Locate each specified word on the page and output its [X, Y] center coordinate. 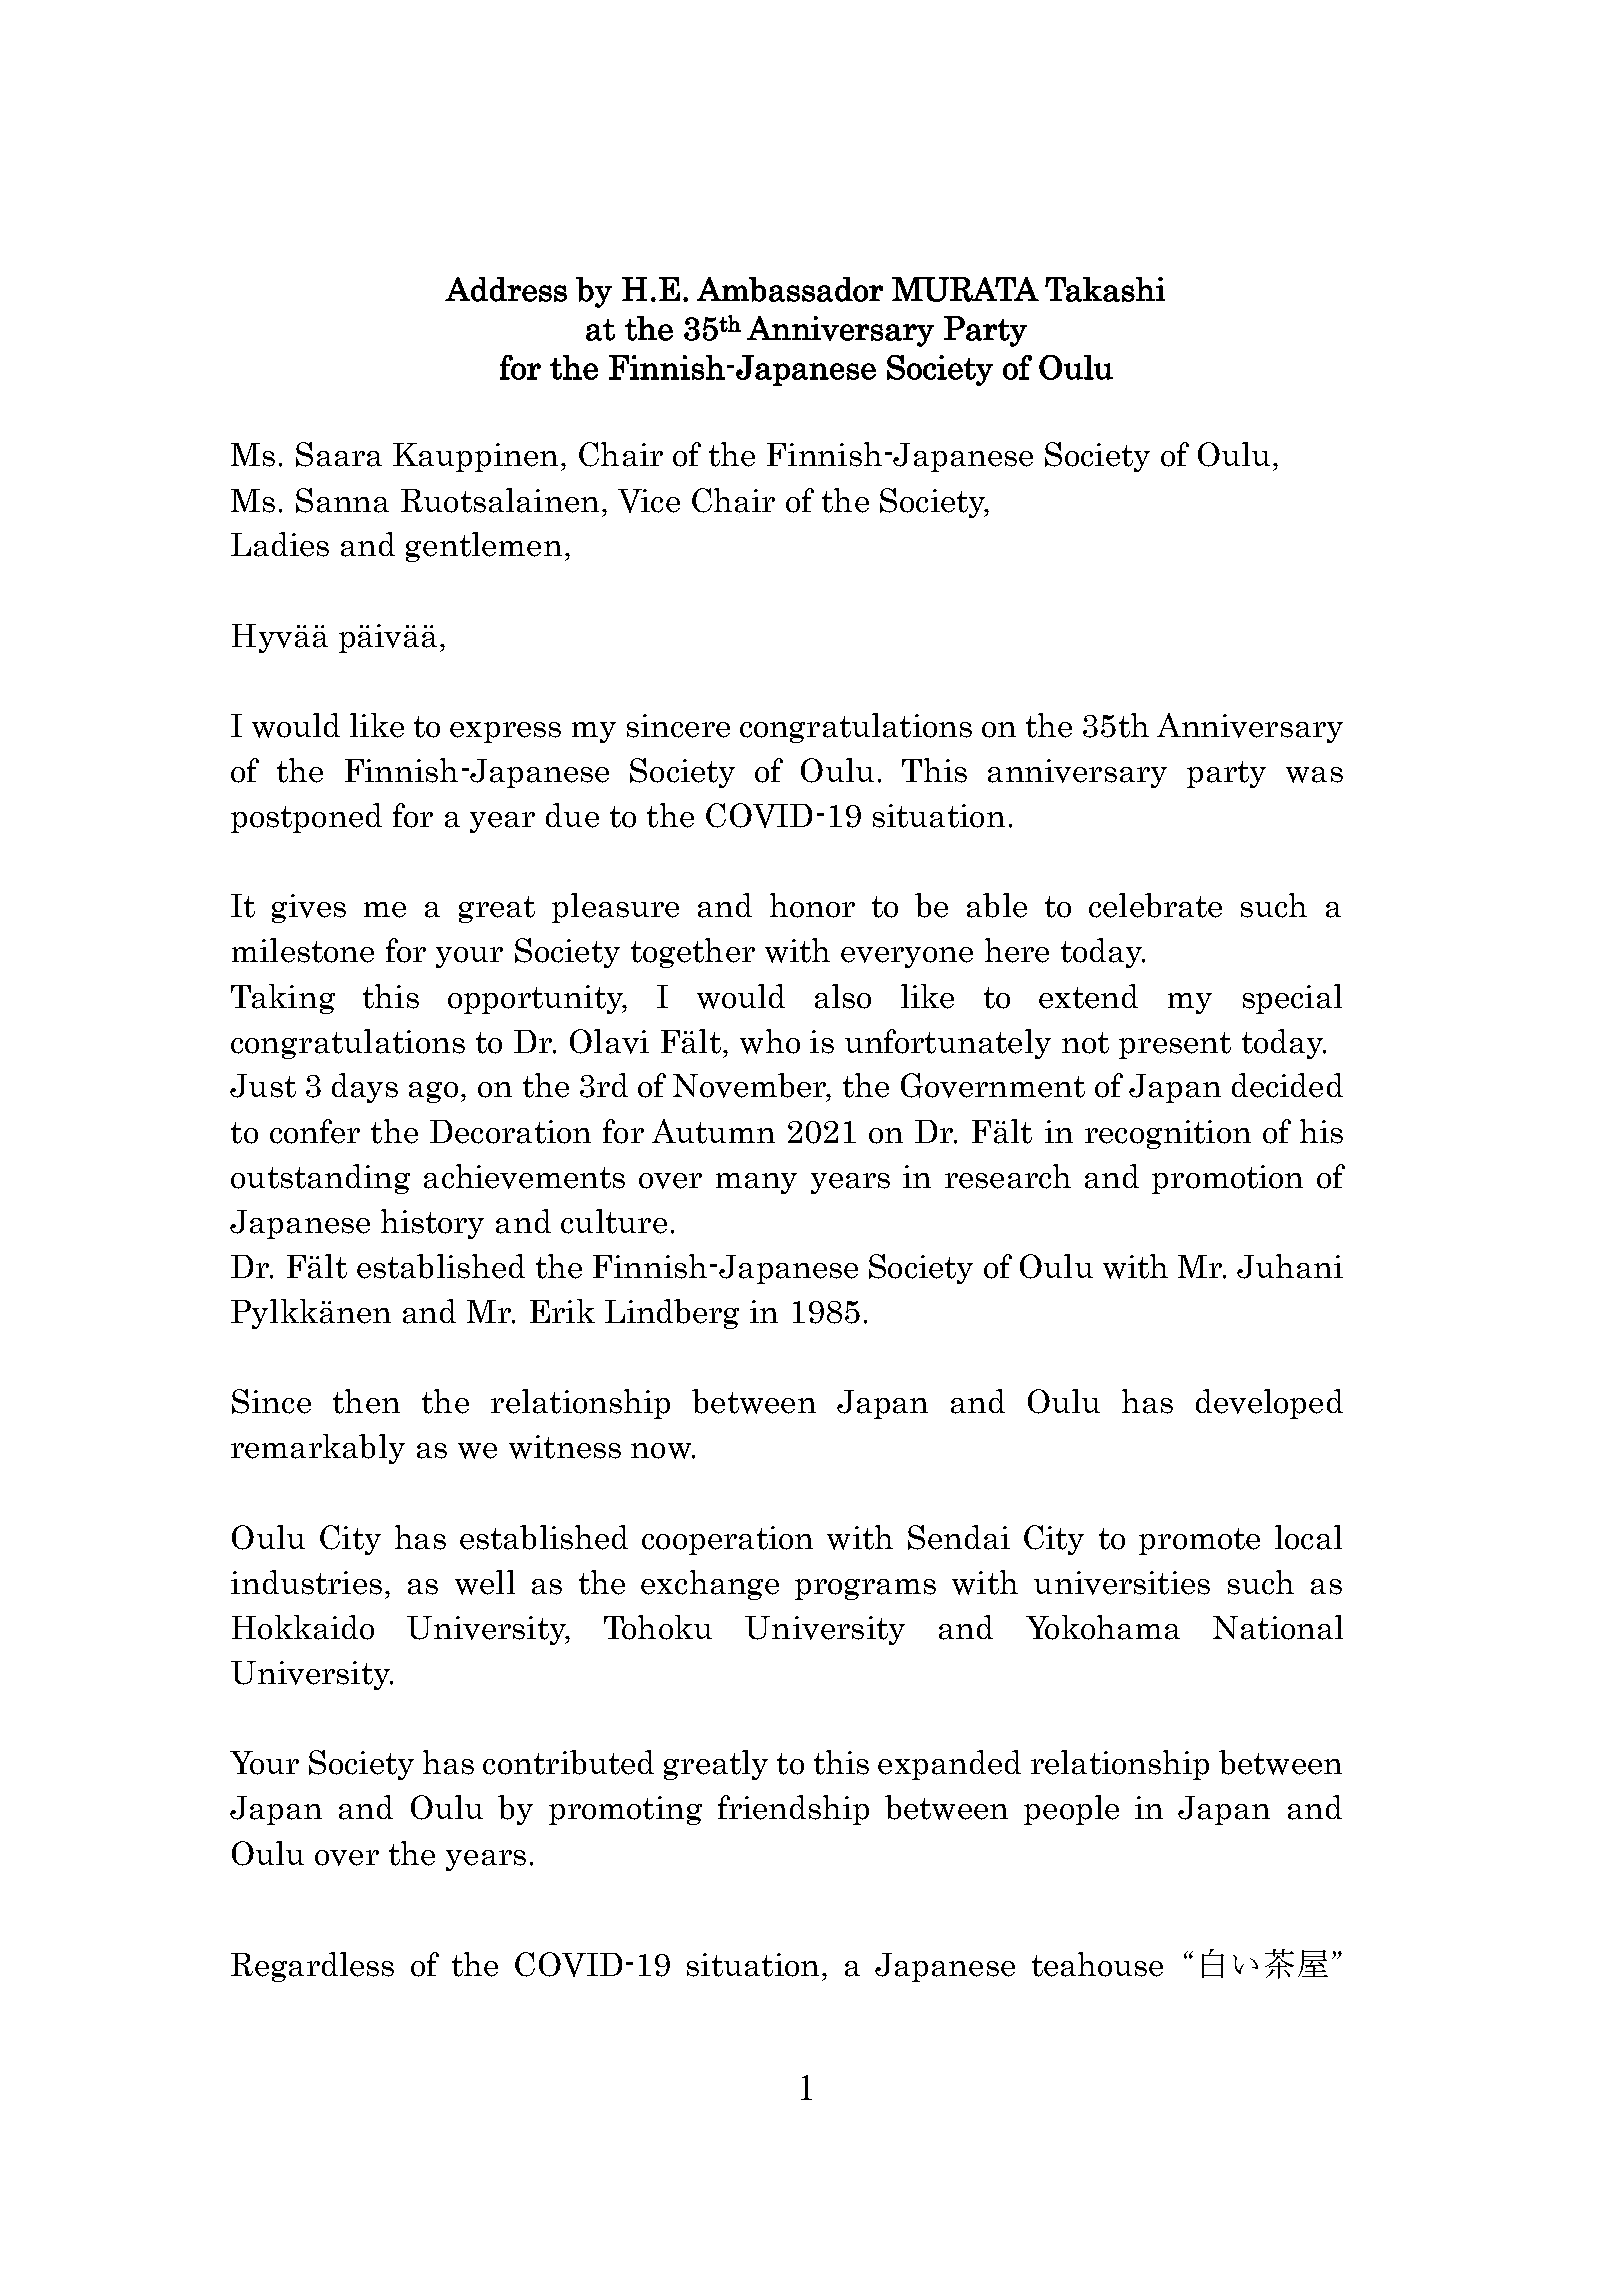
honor [812, 905]
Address [506, 289]
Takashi [1105, 289]
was [1314, 775]
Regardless [312, 1967]
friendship [793, 1810]
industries [306, 1582]
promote [1199, 1541]
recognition [1168, 1134]
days [365, 1088]
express [505, 732]
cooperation [727, 1540]
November [751, 1086]
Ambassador [790, 289]
